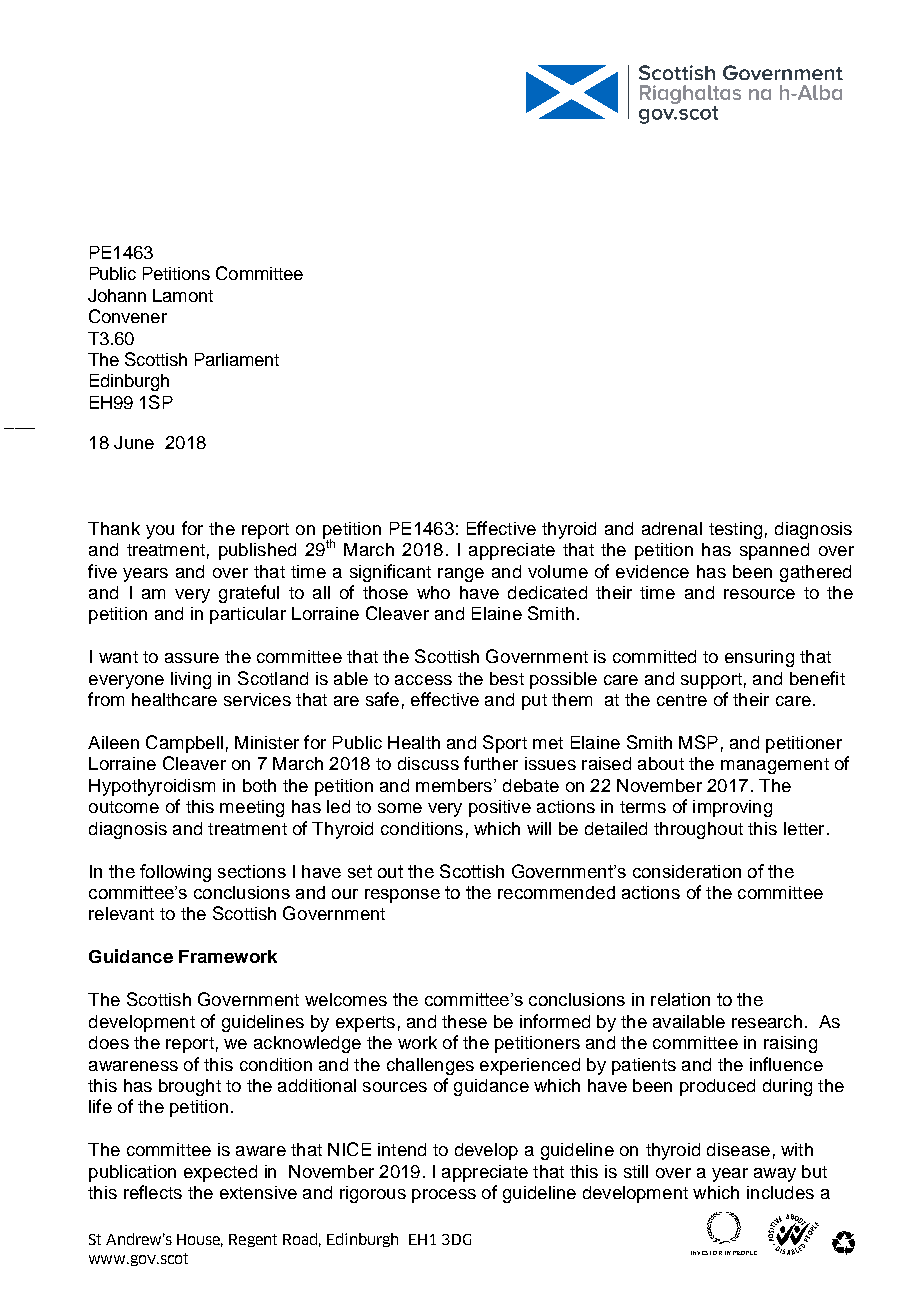 Image resolution: width=924 pixels, height=1307 pixels. I want to click on testing, so click(735, 530).
